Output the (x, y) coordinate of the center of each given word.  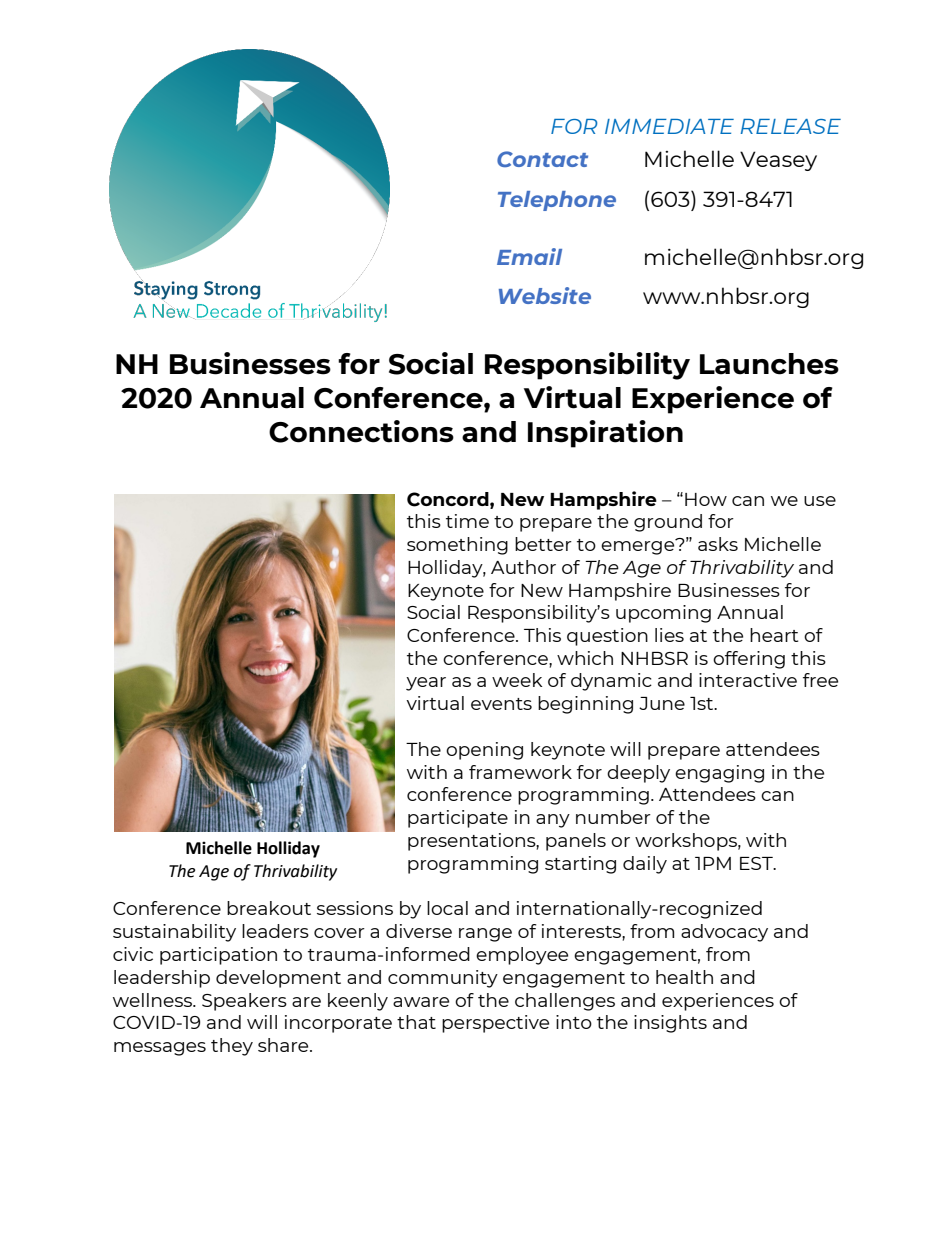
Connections (361, 431)
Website (545, 295)
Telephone (557, 201)
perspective (495, 1024)
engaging (719, 774)
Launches (769, 364)
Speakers (244, 1002)
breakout (269, 908)
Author (523, 567)
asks (718, 544)
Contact (542, 159)
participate (458, 819)
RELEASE (791, 126)
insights (670, 1024)
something (457, 546)
